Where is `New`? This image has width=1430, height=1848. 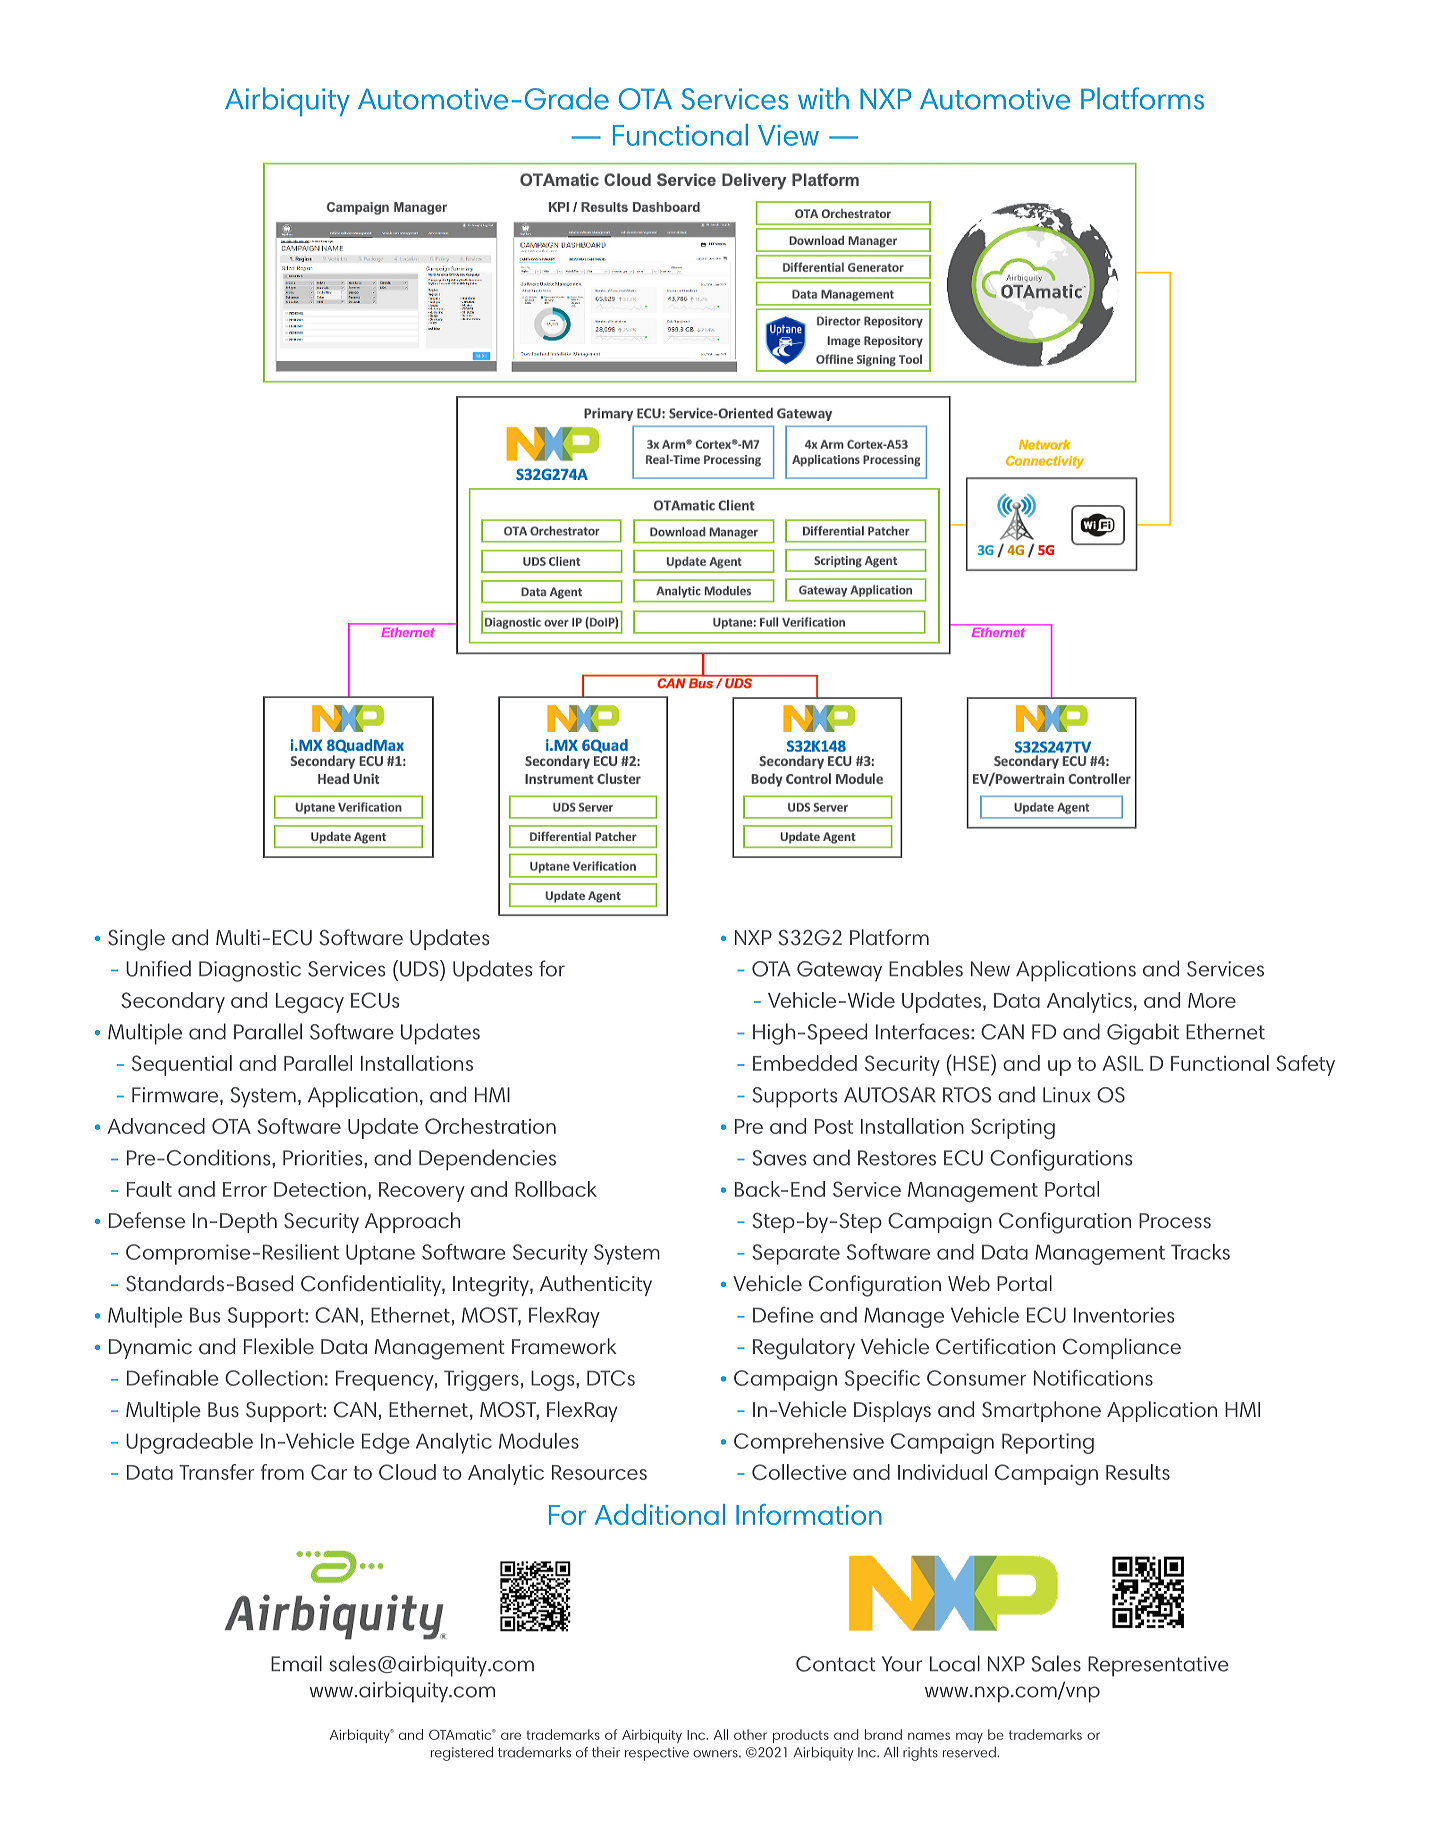 New is located at coordinates (990, 969).
